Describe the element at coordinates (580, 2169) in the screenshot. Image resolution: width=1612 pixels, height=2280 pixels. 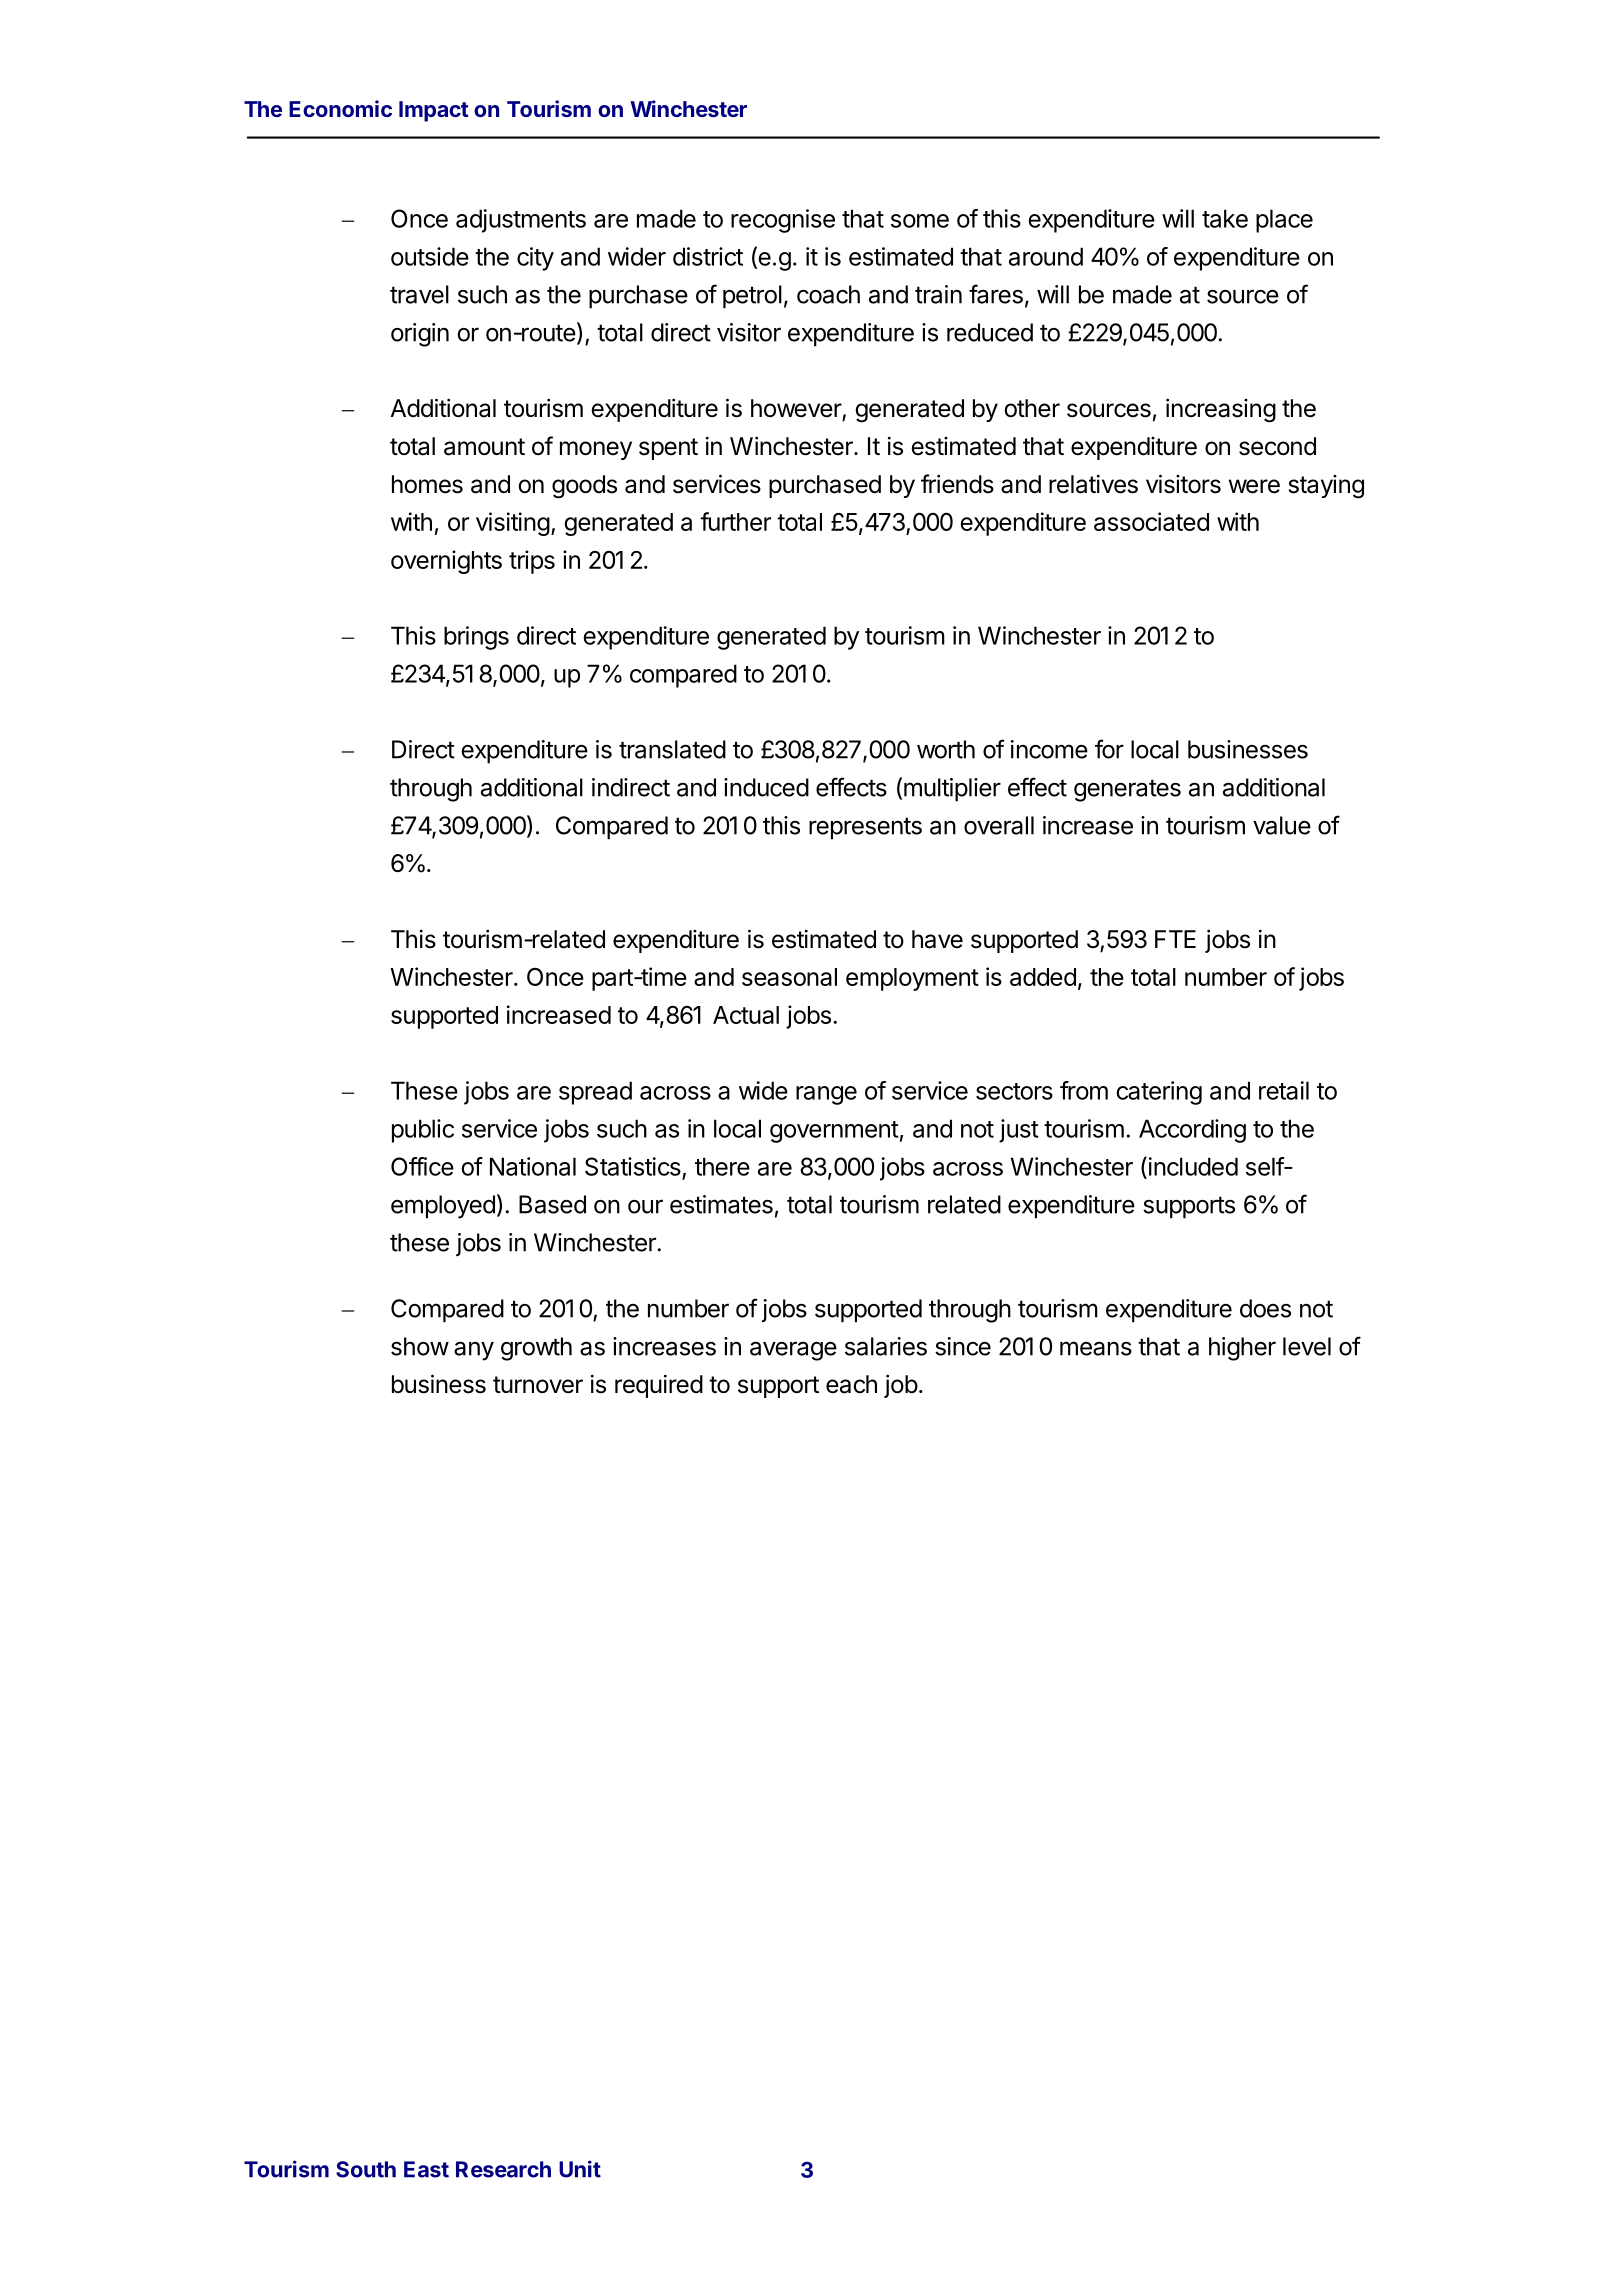
I see `Unit` at that location.
